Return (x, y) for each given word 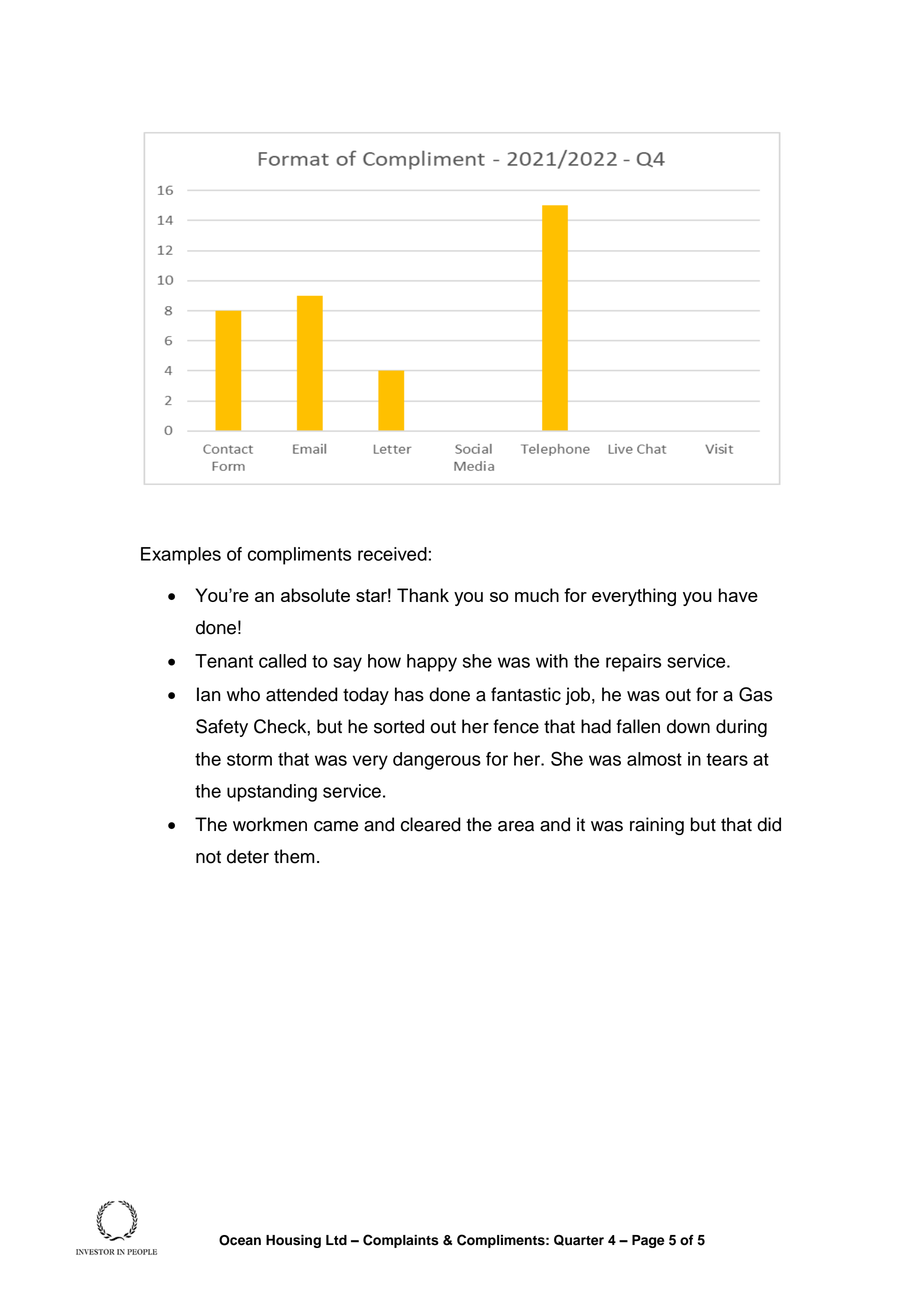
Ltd (336, 1240)
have (738, 595)
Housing (293, 1241)
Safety (222, 728)
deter (248, 856)
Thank (423, 595)
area (516, 826)
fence (516, 726)
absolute (315, 595)
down (688, 726)
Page (648, 1241)
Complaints (401, 1241)
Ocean (240, 1240)
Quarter (579, 1240)
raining (657, 826)
